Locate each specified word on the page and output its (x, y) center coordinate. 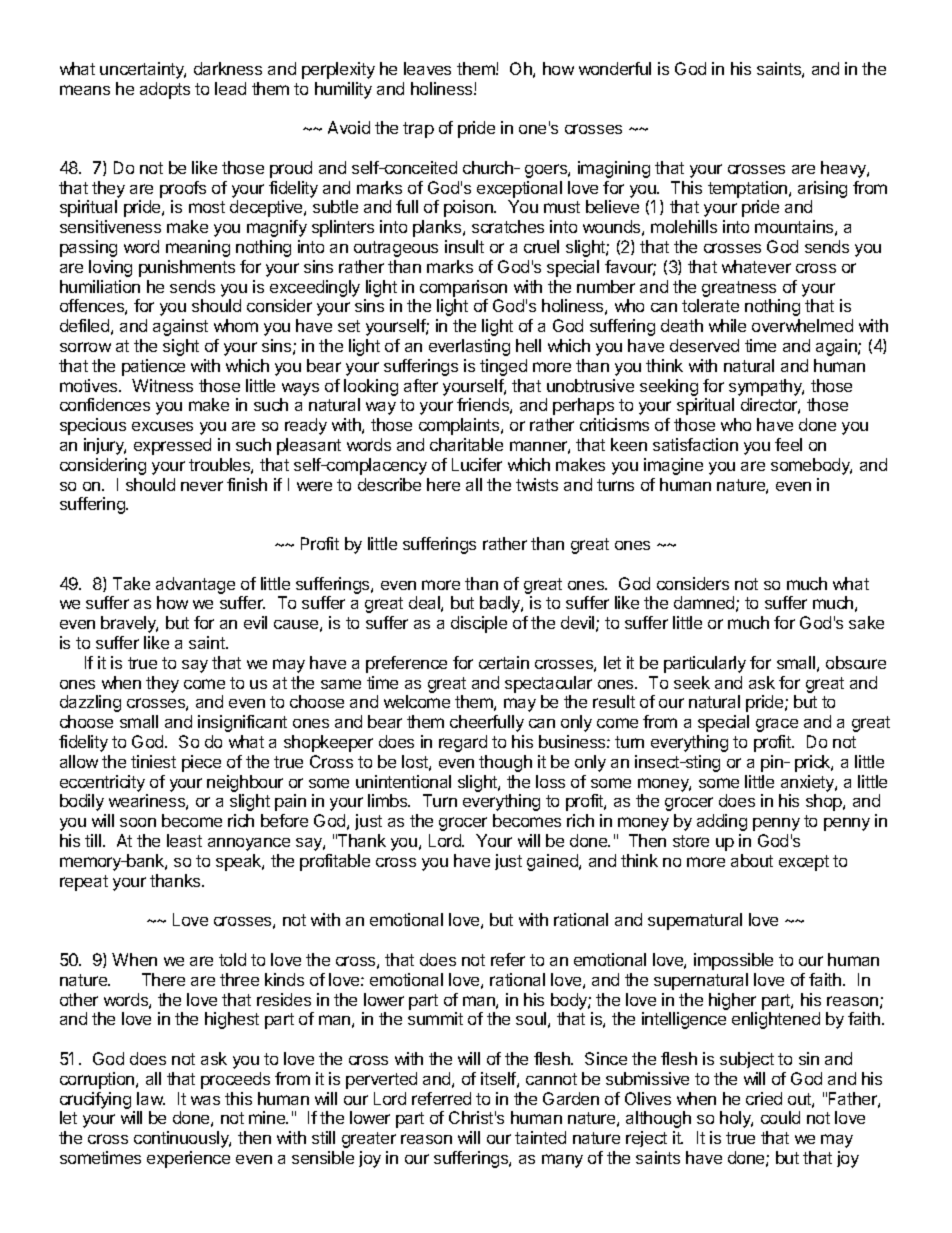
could (780, 1117)
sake (866, 622)
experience (188, 1159)
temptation (749, 189)
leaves (427, 68)
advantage (195, 585)
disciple (479, 624)
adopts (165, 90)
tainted (540, 1137)
